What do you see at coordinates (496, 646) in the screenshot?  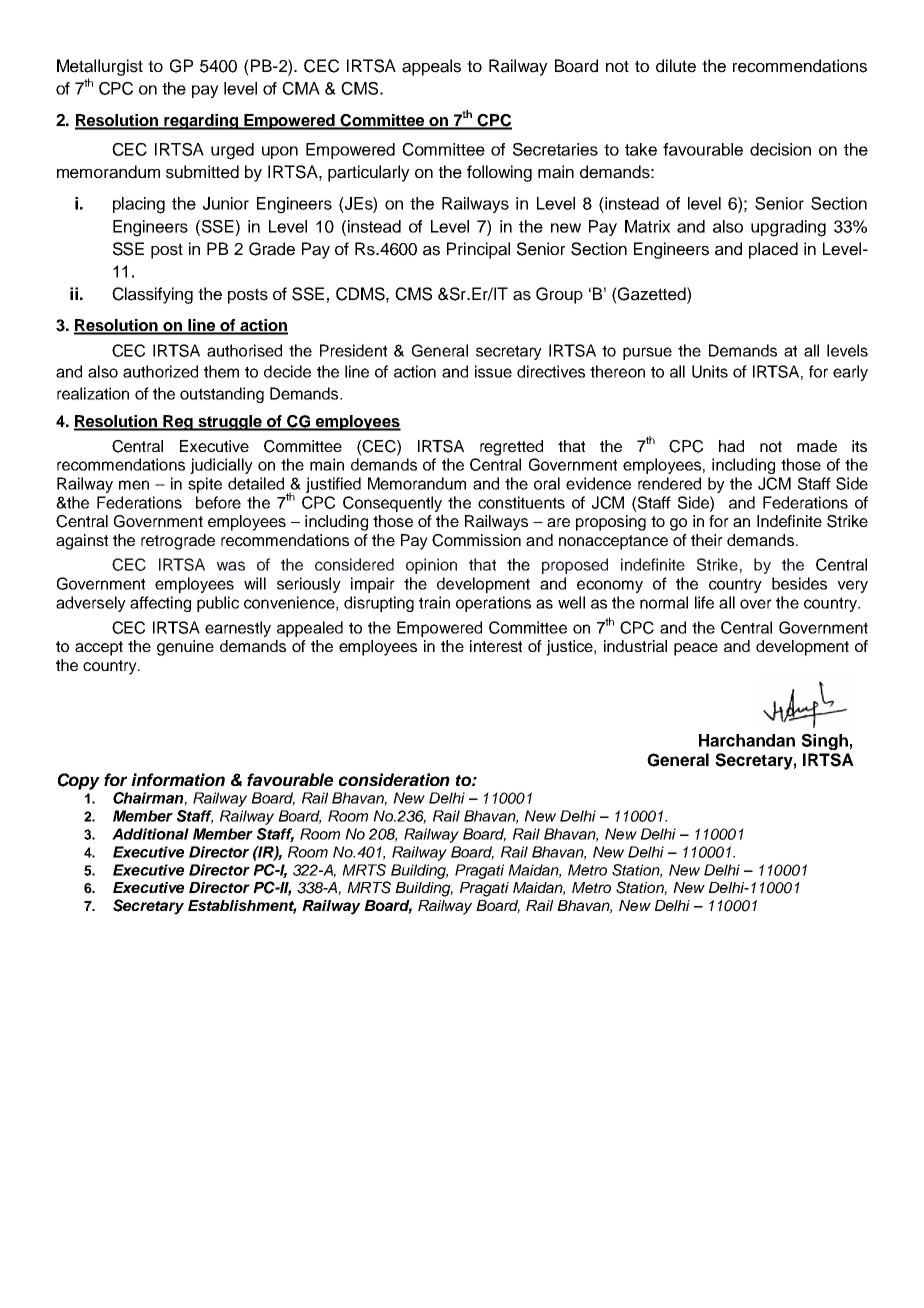 I see `interest` at bounding box center [496, 646].
